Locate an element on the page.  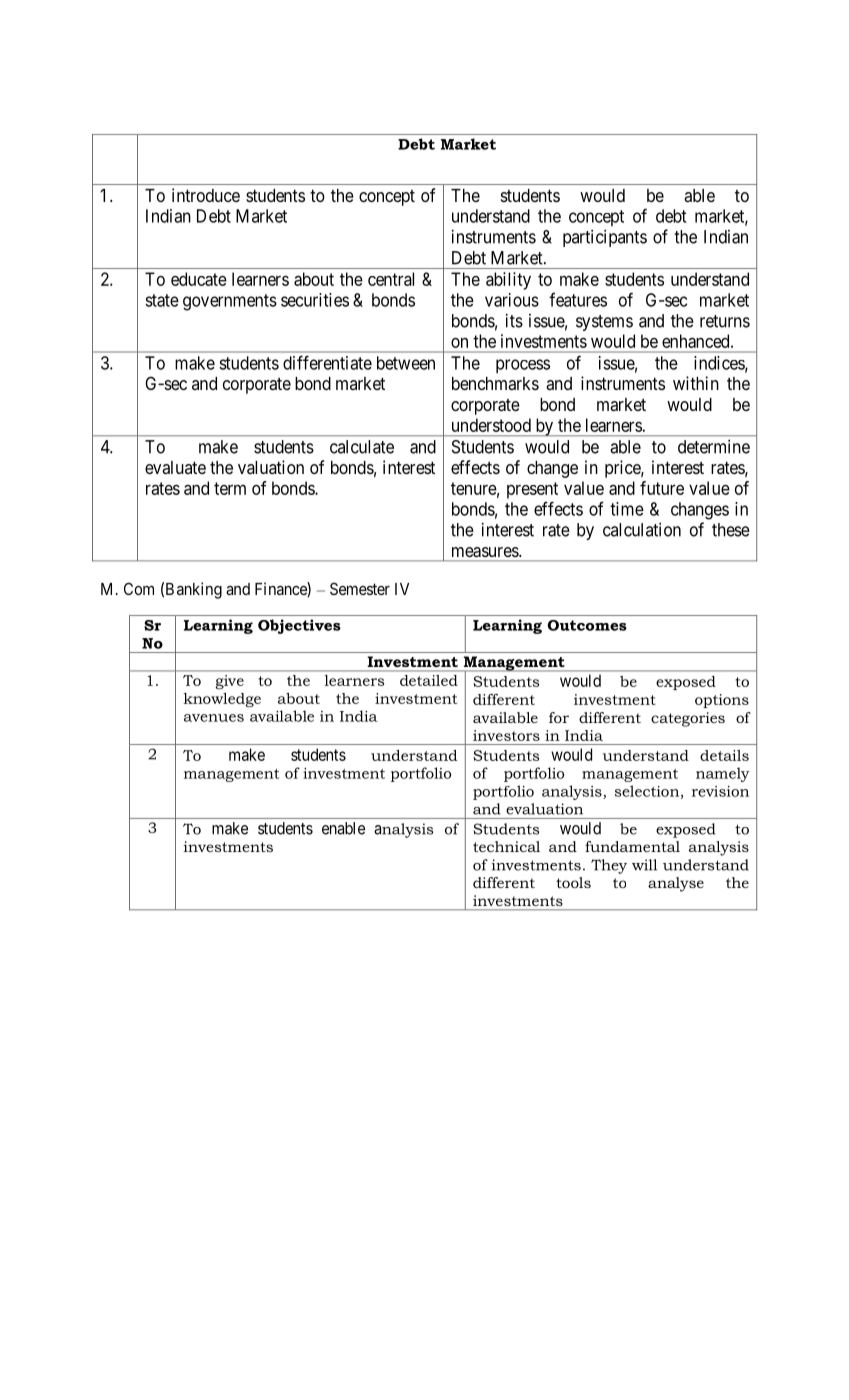
evaluate is located at coordinates (175, 467).
